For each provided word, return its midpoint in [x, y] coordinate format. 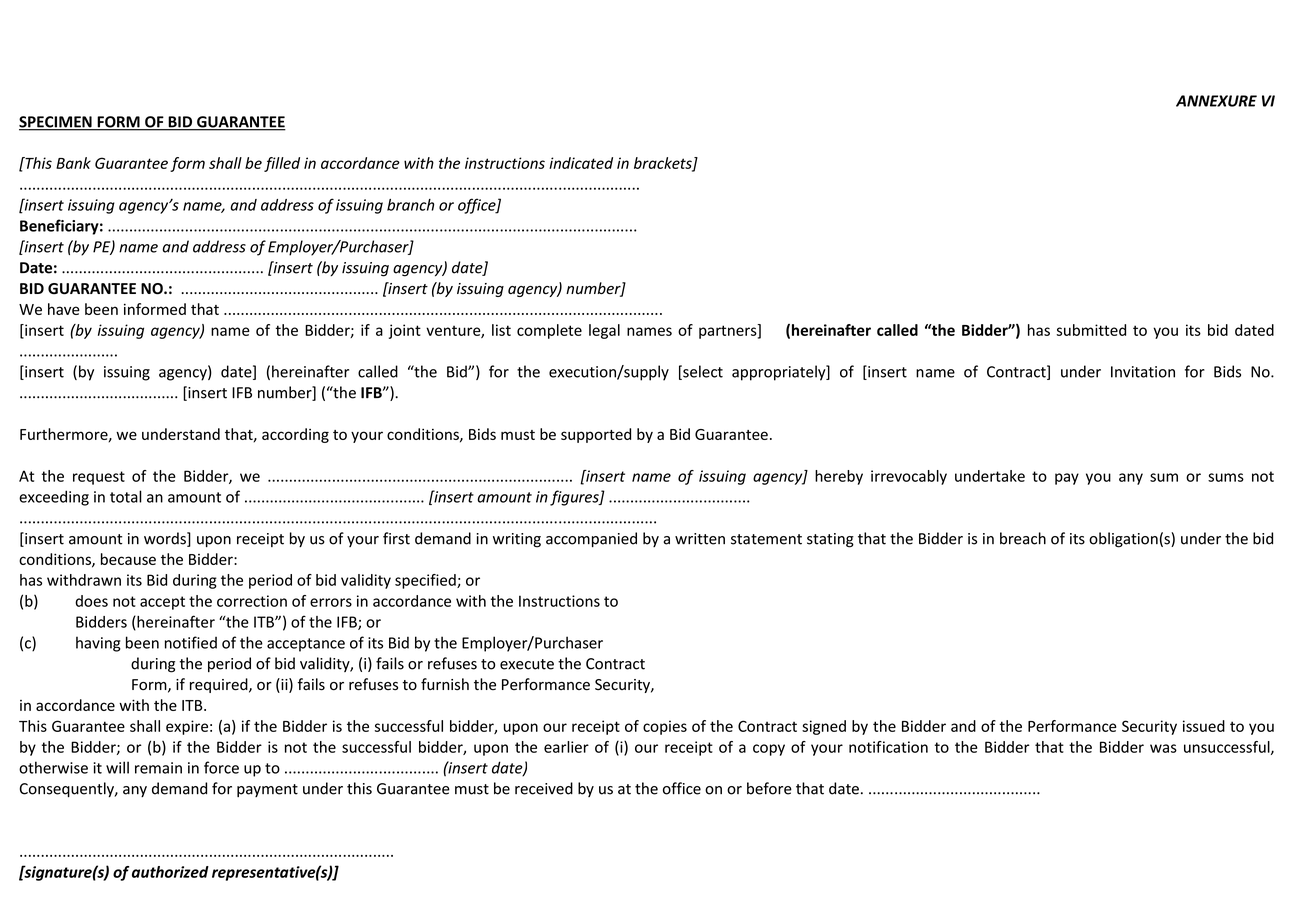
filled [282, 164]
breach [1023, 538]
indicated [581, 163]
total [126, 496]
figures [575, 498]
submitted [1091, 330]
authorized [170, 872]
